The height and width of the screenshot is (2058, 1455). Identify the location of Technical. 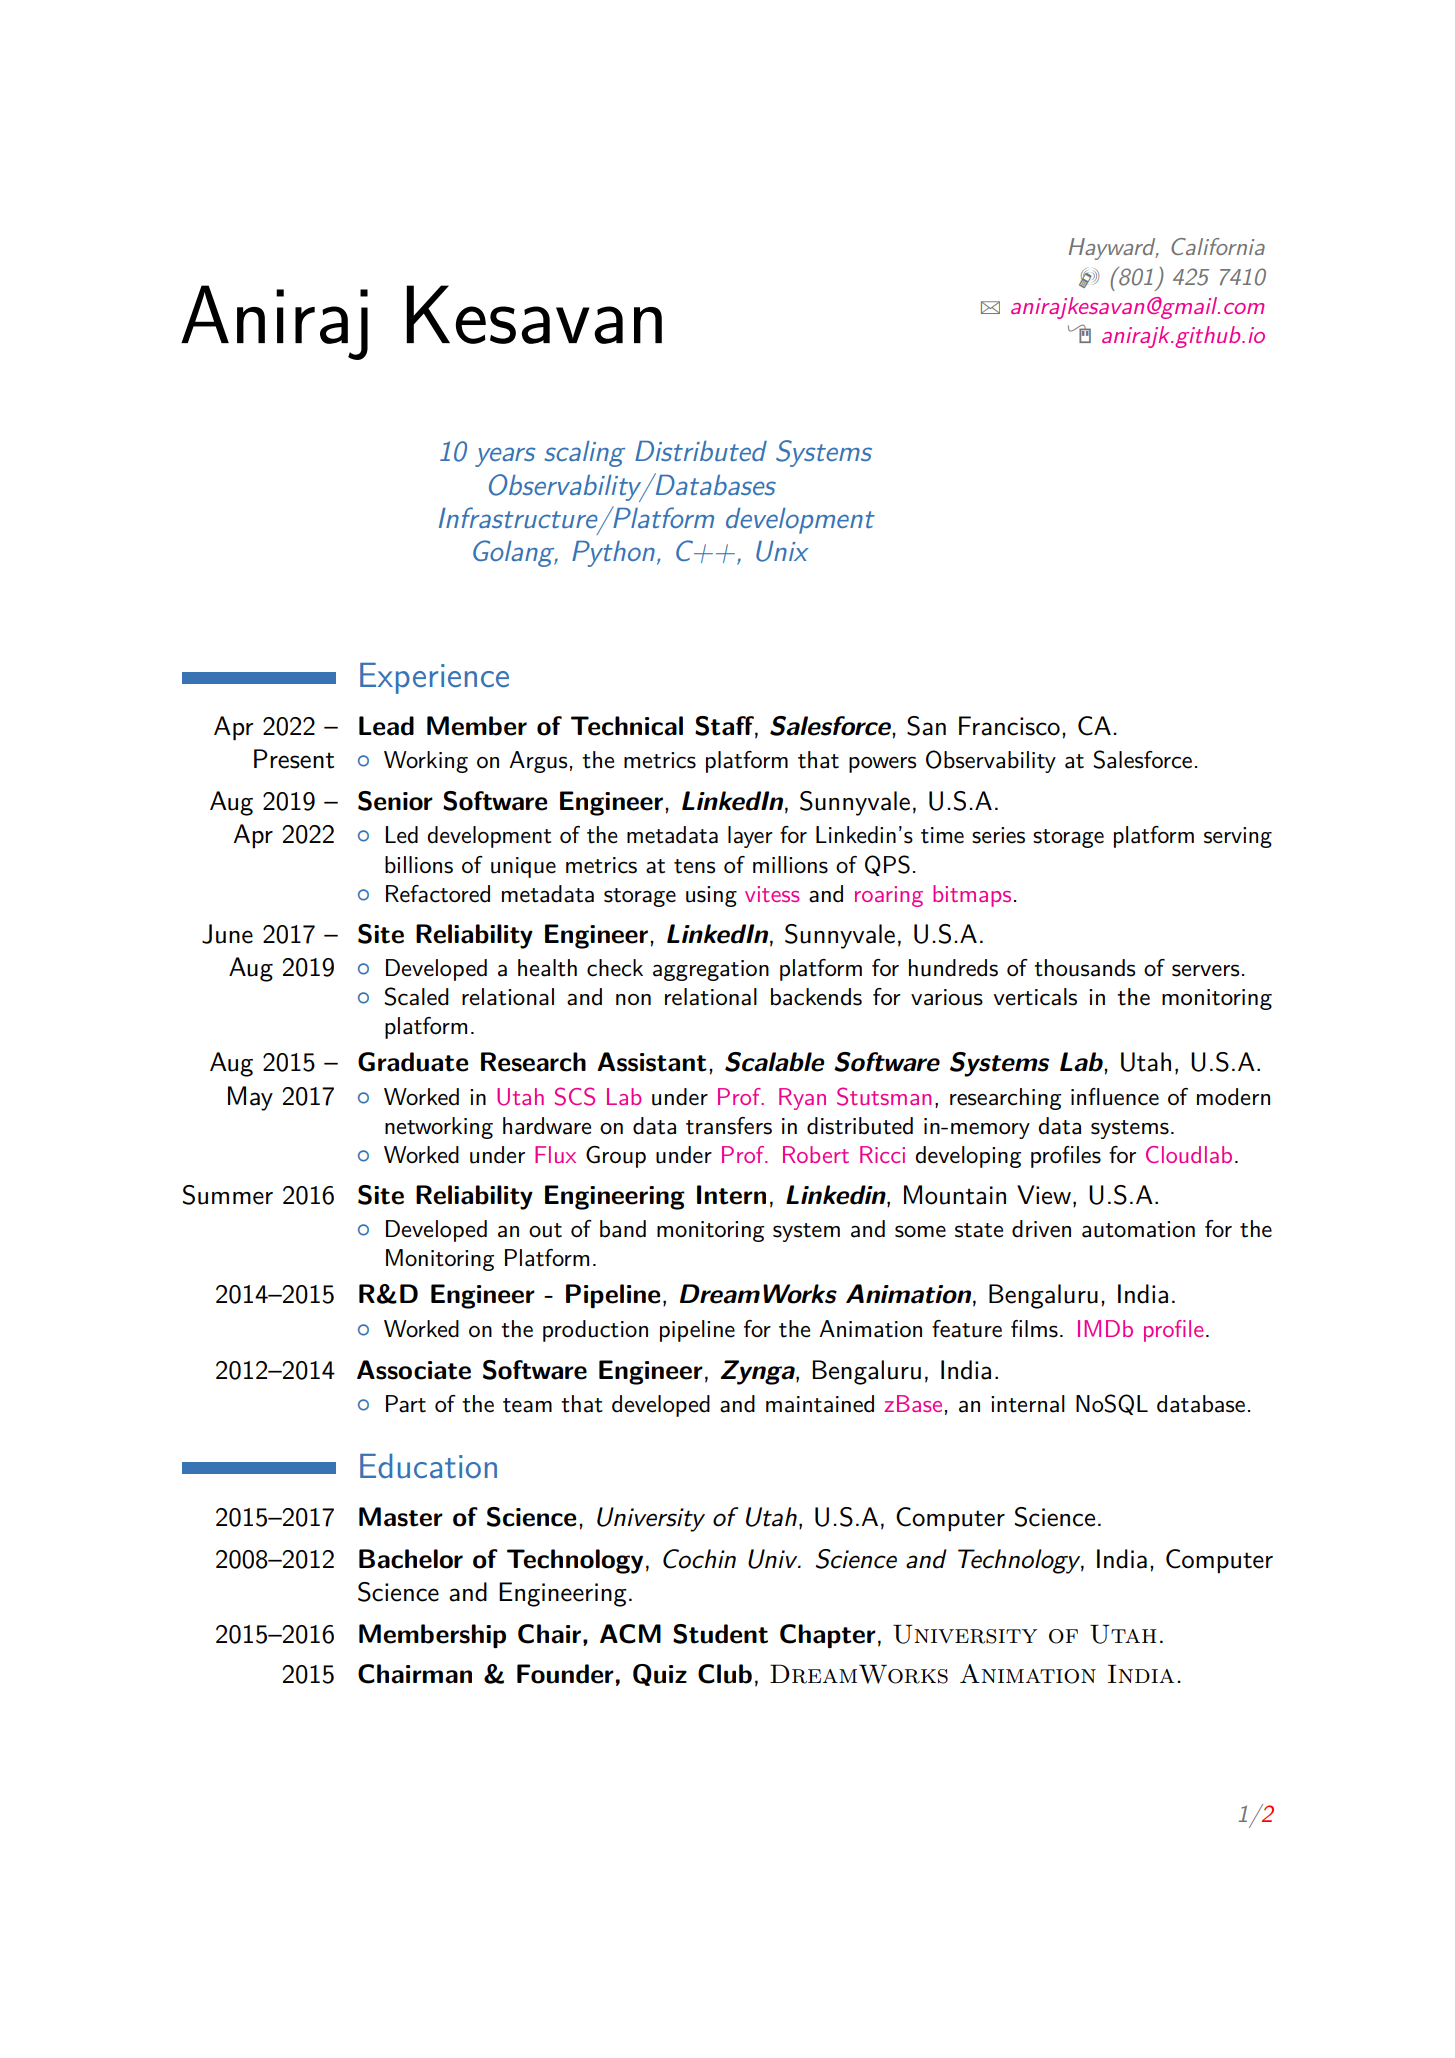
(627, 726).
